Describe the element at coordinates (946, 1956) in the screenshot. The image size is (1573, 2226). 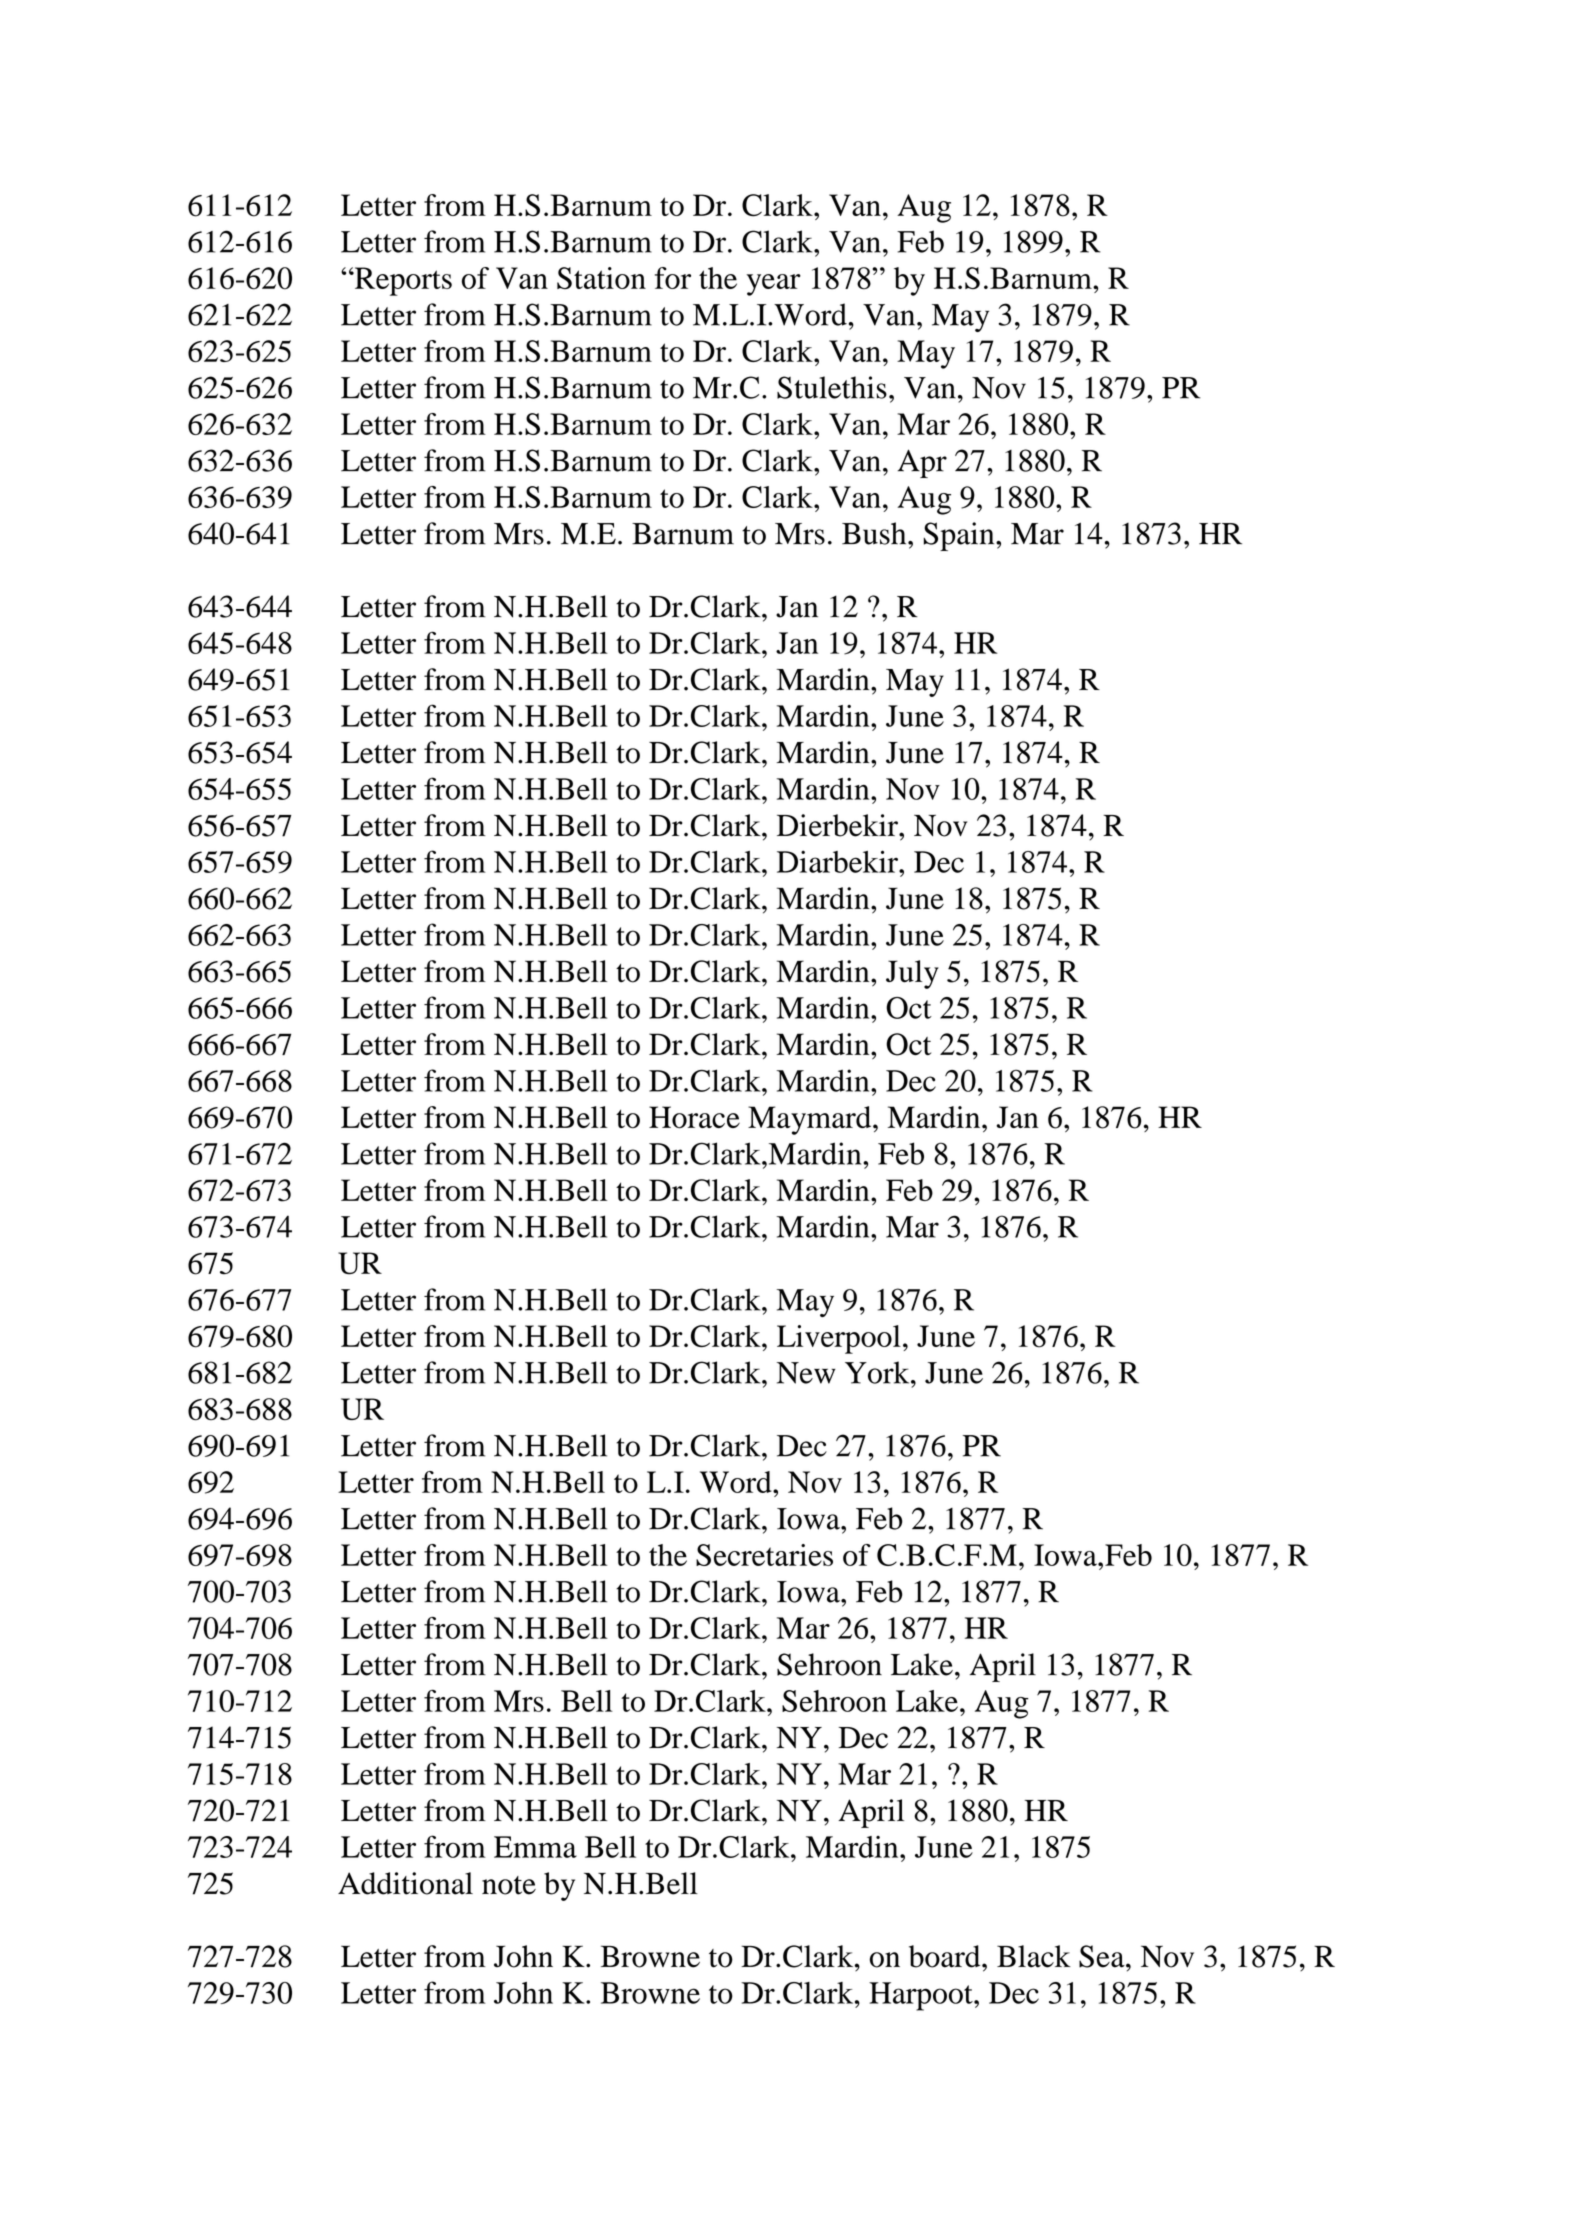
I see `board` at that location.
